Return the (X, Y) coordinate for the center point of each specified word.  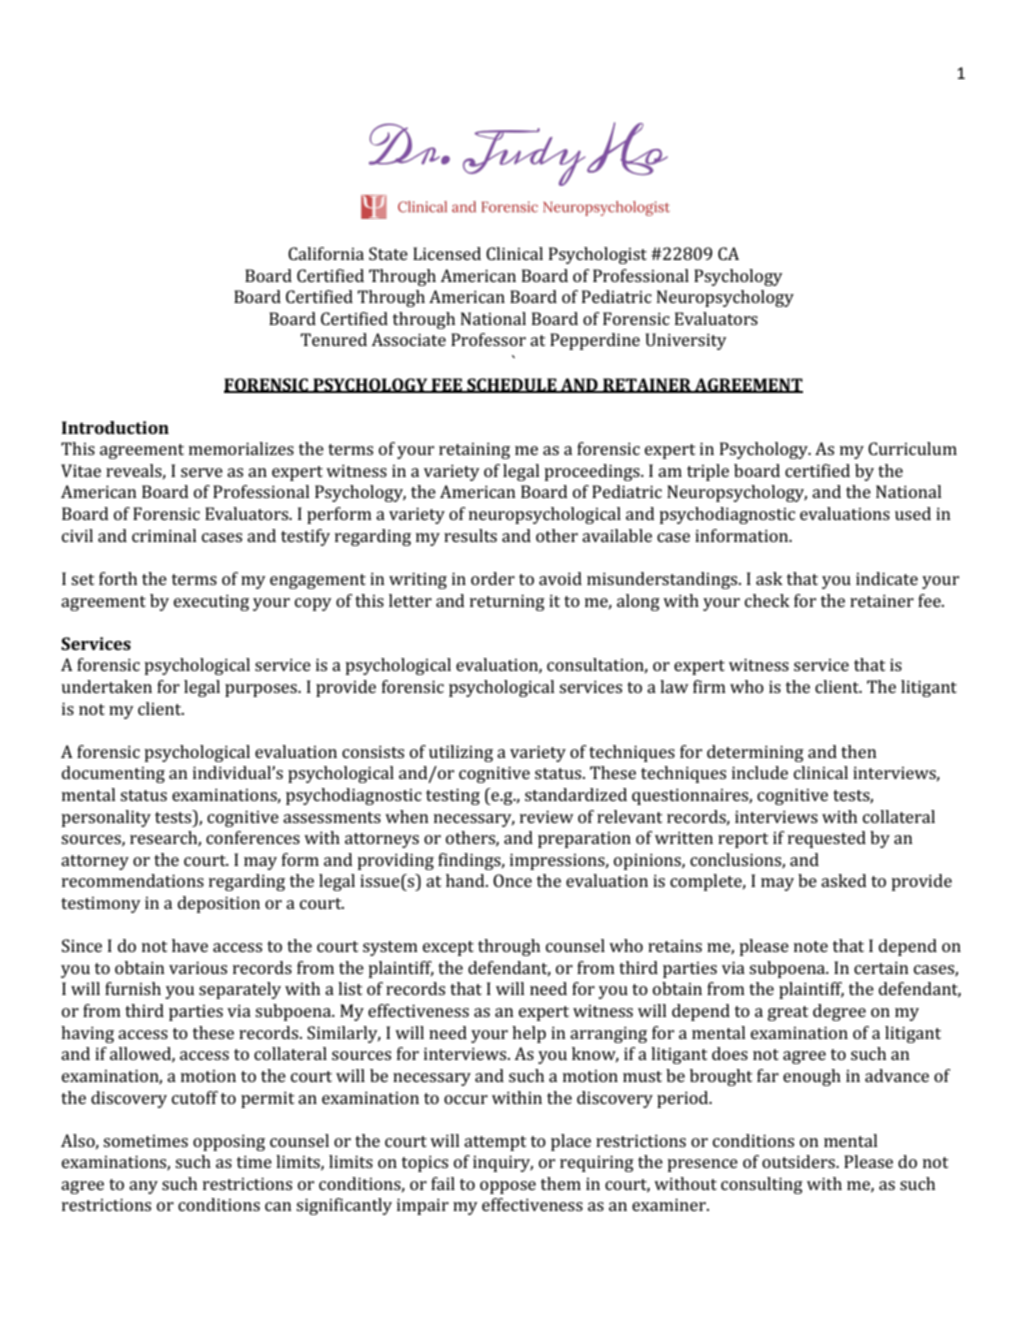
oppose (508, 1187)
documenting (113, 774)
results (470, 535)
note (811, 946)
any (143, 1187)
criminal (164, 535)
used (913, 513)
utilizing (461, 753)
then (859, 751)
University (686, 341)
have (190, 945)
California (326, 253)
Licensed (447, 253)
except (448, 948)
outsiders (799, 1161)
